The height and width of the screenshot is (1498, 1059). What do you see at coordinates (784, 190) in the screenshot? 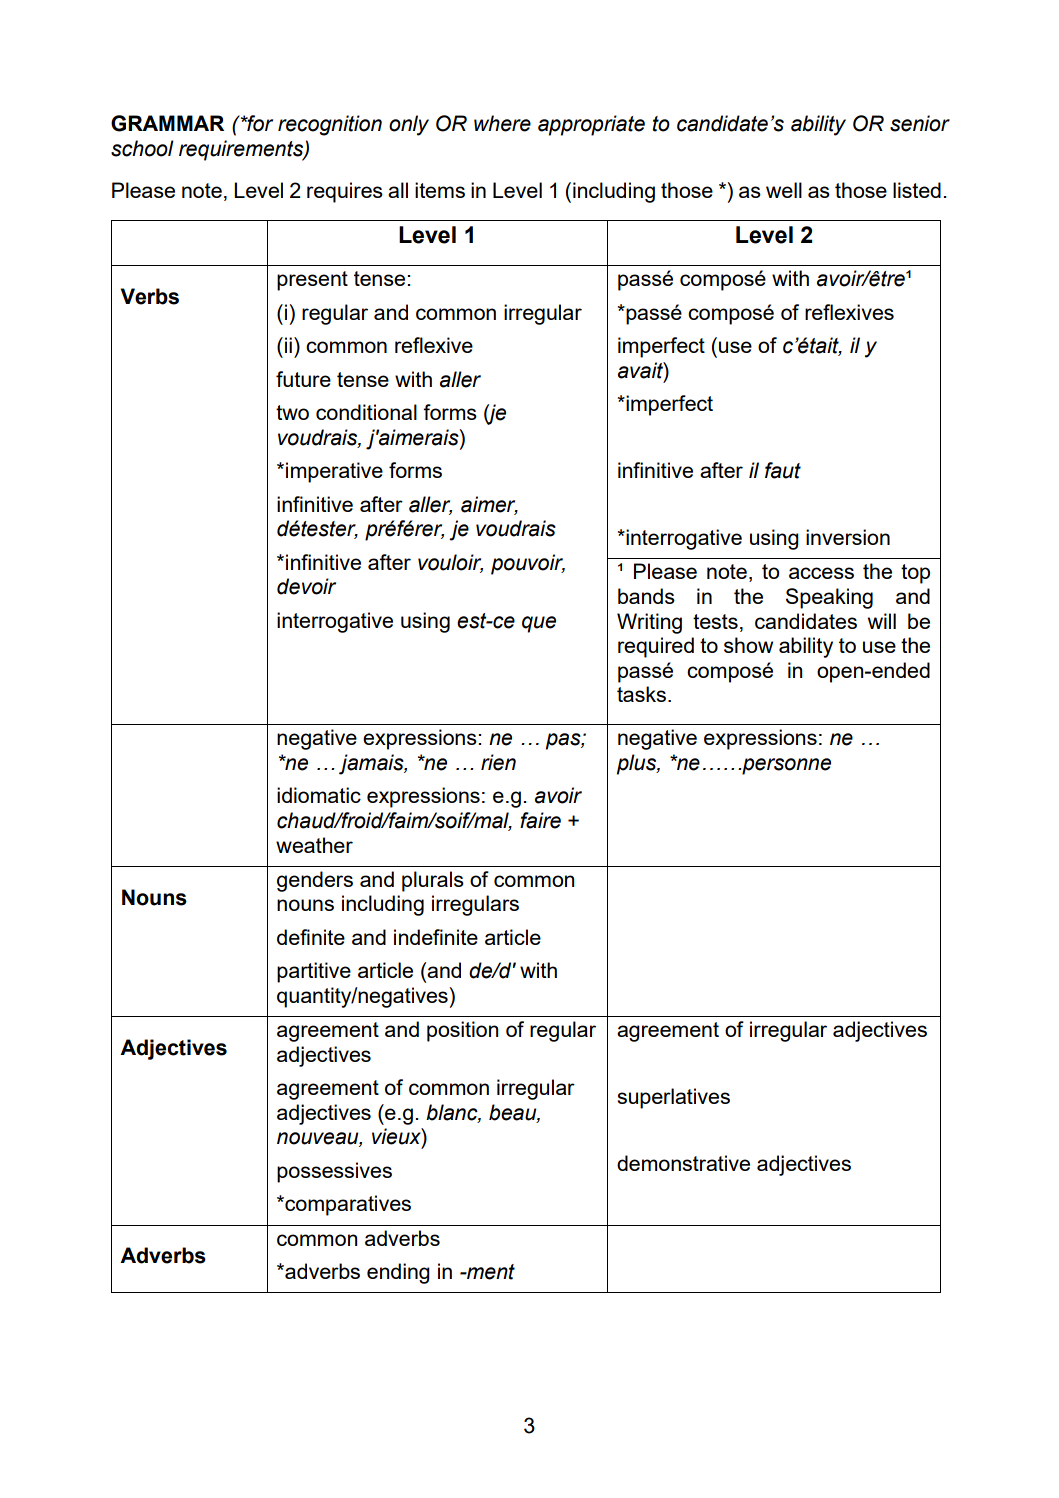
I see `well` at bounding box center [784, 190].
